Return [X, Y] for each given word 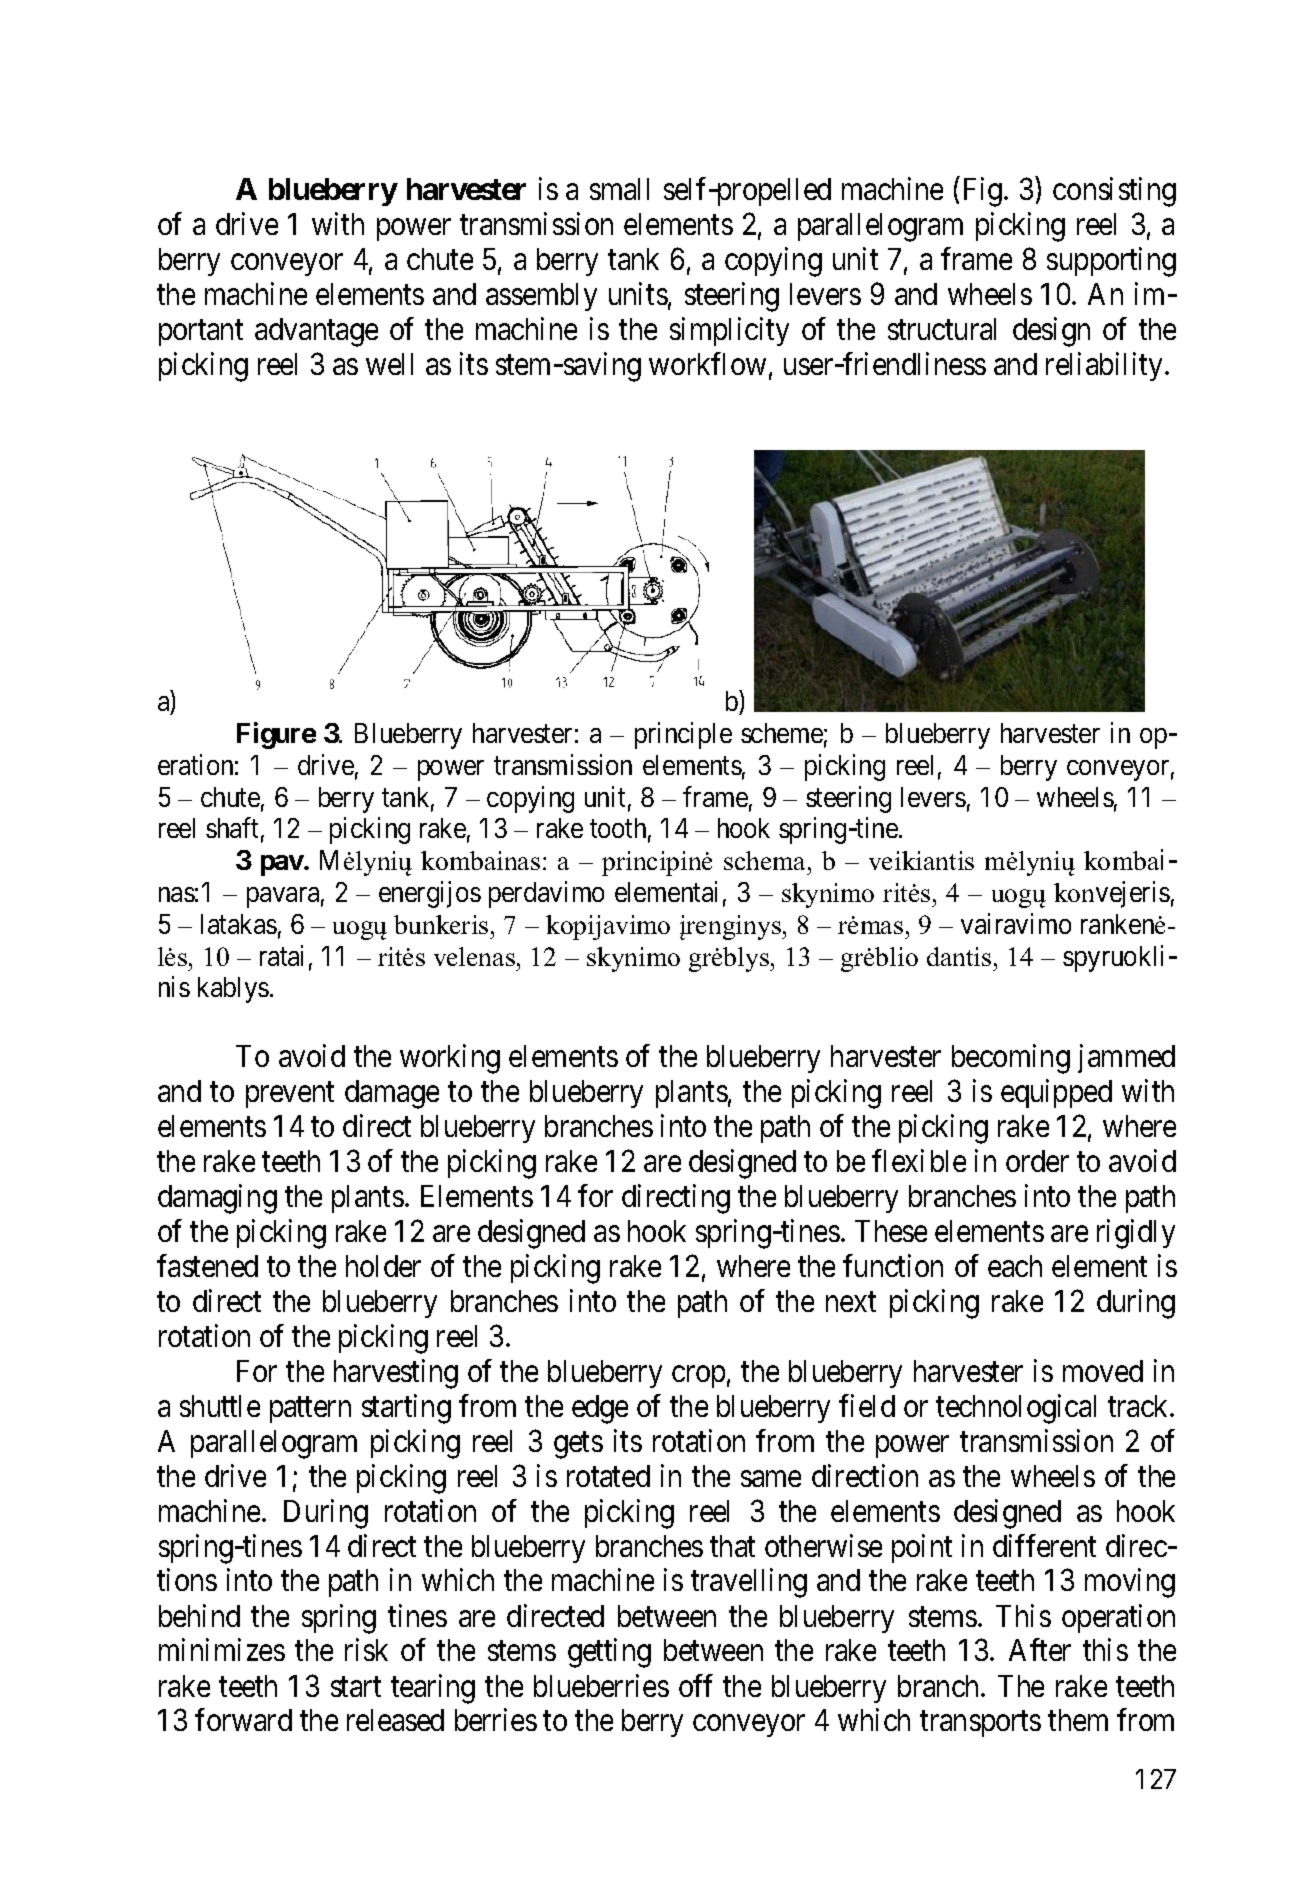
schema [766, 860]
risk [366, 1650]
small [619, 189]
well [389, 364]
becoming [1011, 1059]
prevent [290, 1095]
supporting [1111, 262]
